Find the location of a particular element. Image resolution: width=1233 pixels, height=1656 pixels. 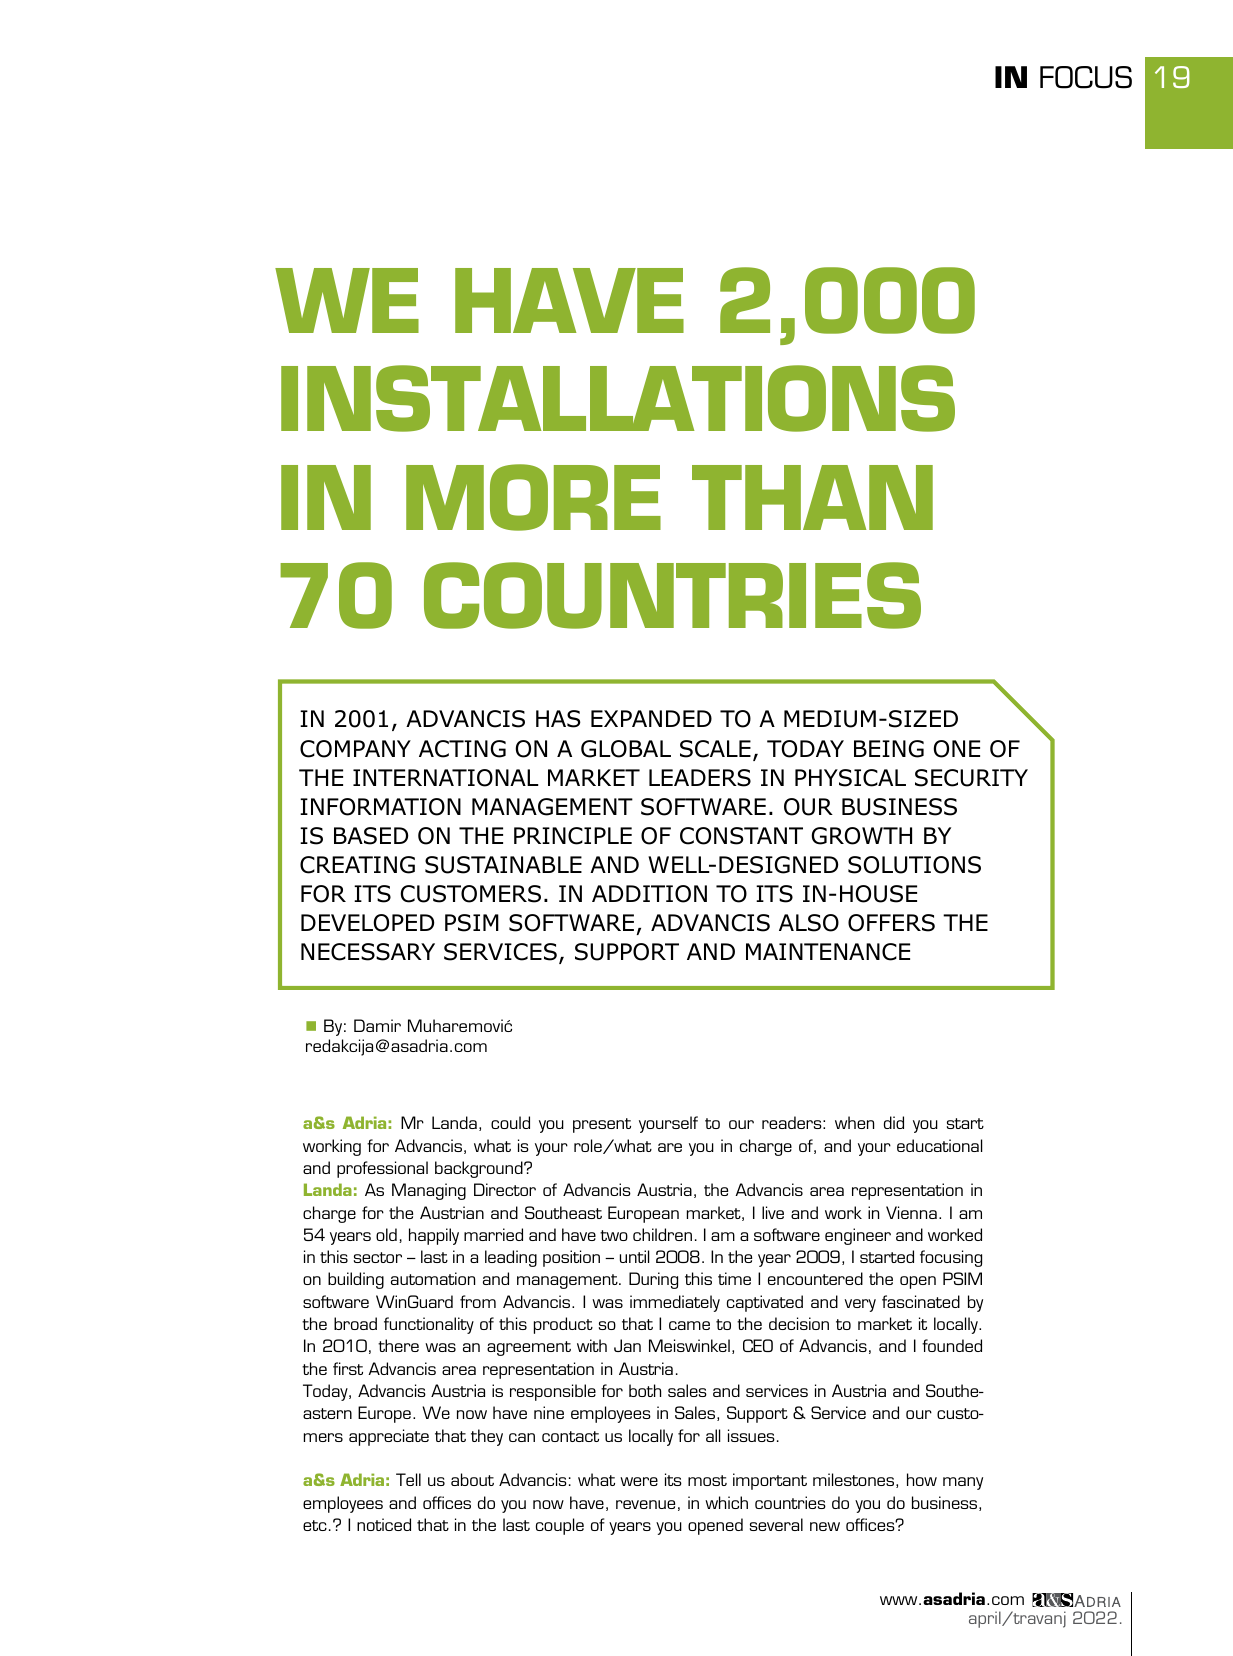

INSTALLATIONS is located at coordinates (618, 398).
